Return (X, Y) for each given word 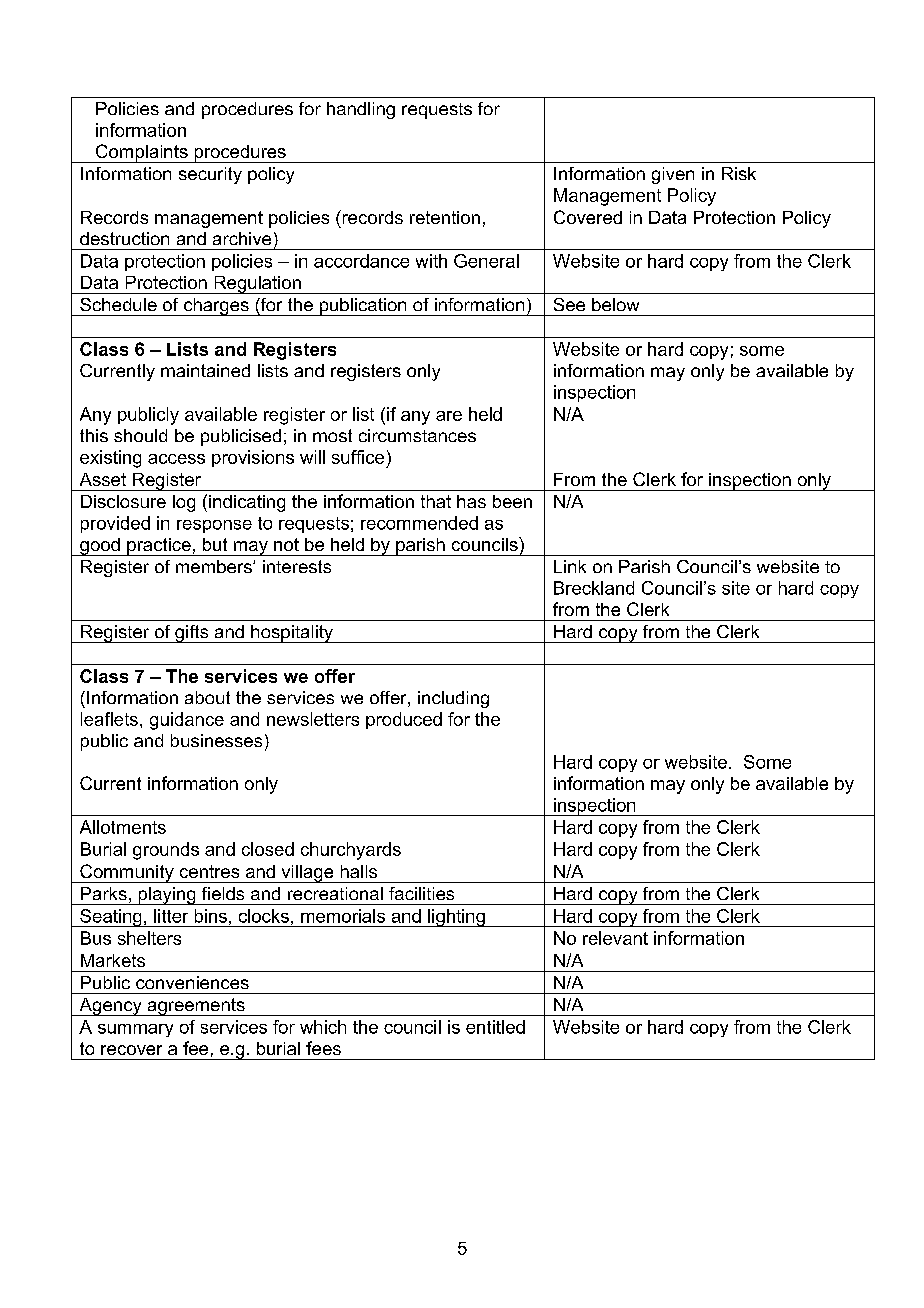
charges (216, 307)
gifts (192, 634)
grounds (166, 851)
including (453, 699)
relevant (615, 938)
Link (570, 566)
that (436, 501)
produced (404, 720)
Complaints (141, 153)
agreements (196, 1007)
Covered (588, 217)
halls (359, 871)
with (431, 261)
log (184, 503)
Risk (739, 173)
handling (361, 110)
